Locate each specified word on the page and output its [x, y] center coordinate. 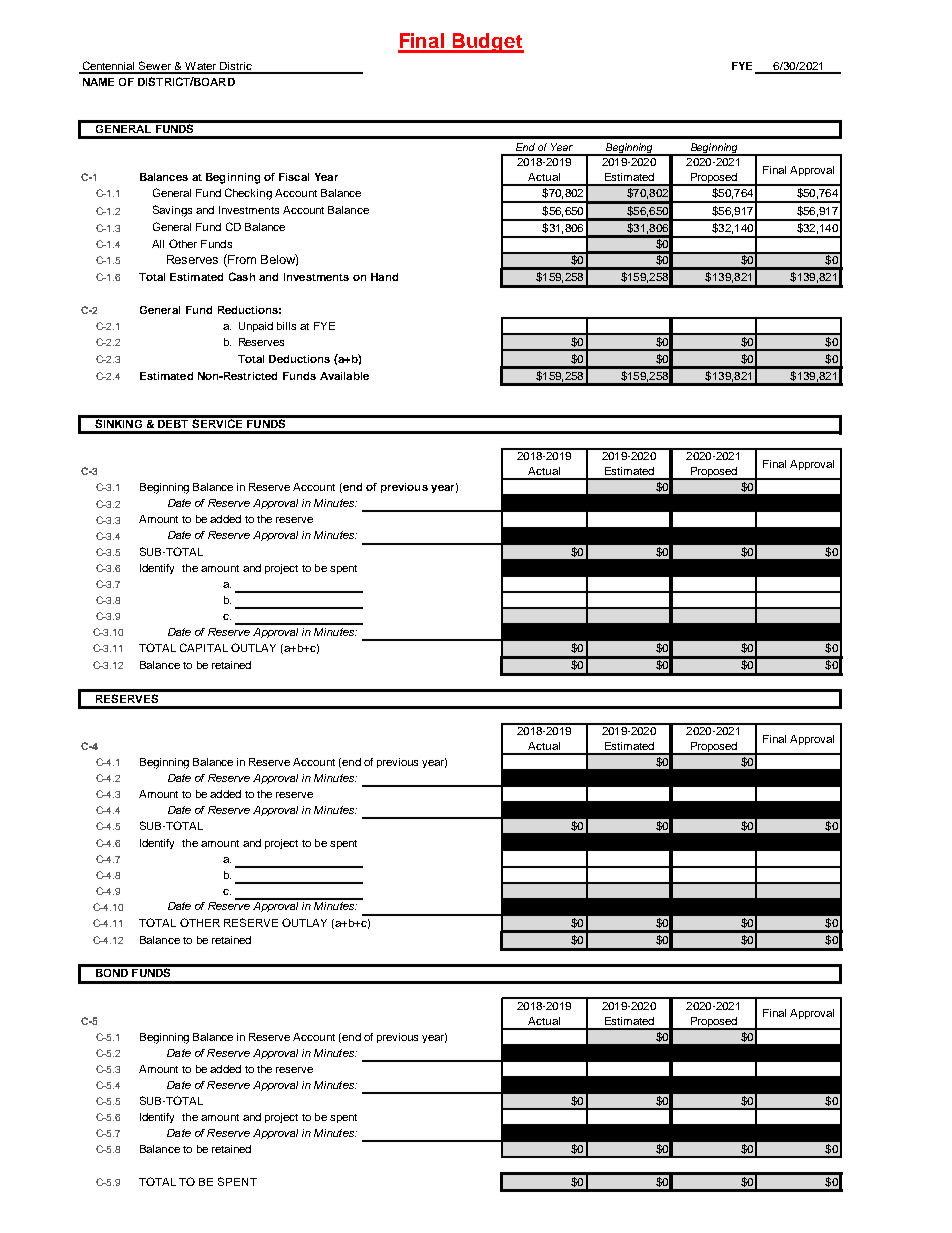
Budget [487, 43]
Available [344, 376]
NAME [98, 82]
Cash [242, 276]
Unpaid [256, 327]
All [158, 244]
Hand [384, 277]
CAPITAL [204, 647]
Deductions [299, 359]
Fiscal [294, 177]
